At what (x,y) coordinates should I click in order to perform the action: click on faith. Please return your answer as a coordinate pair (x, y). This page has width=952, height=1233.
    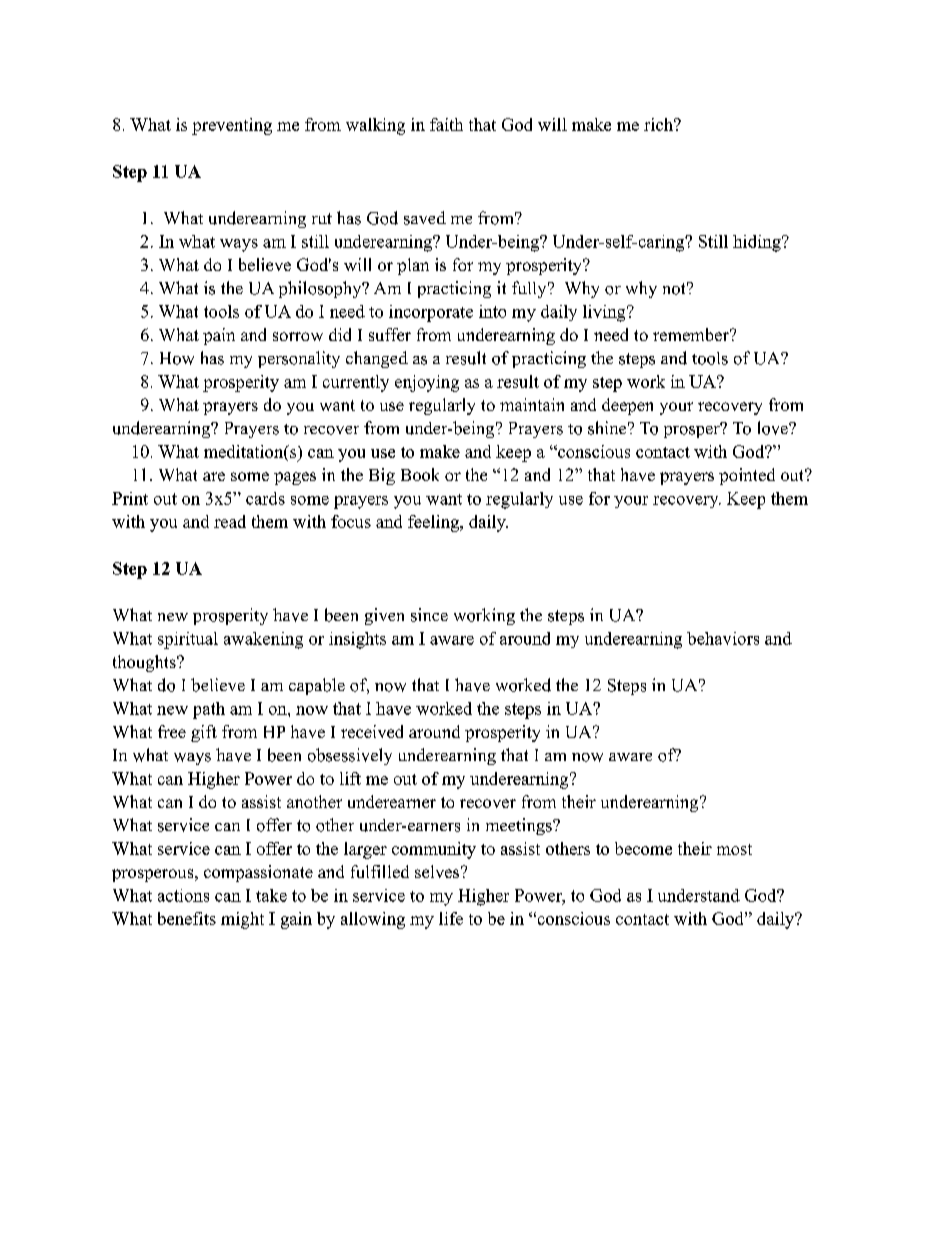
    Looking at the image, I should click on (446, 124).
